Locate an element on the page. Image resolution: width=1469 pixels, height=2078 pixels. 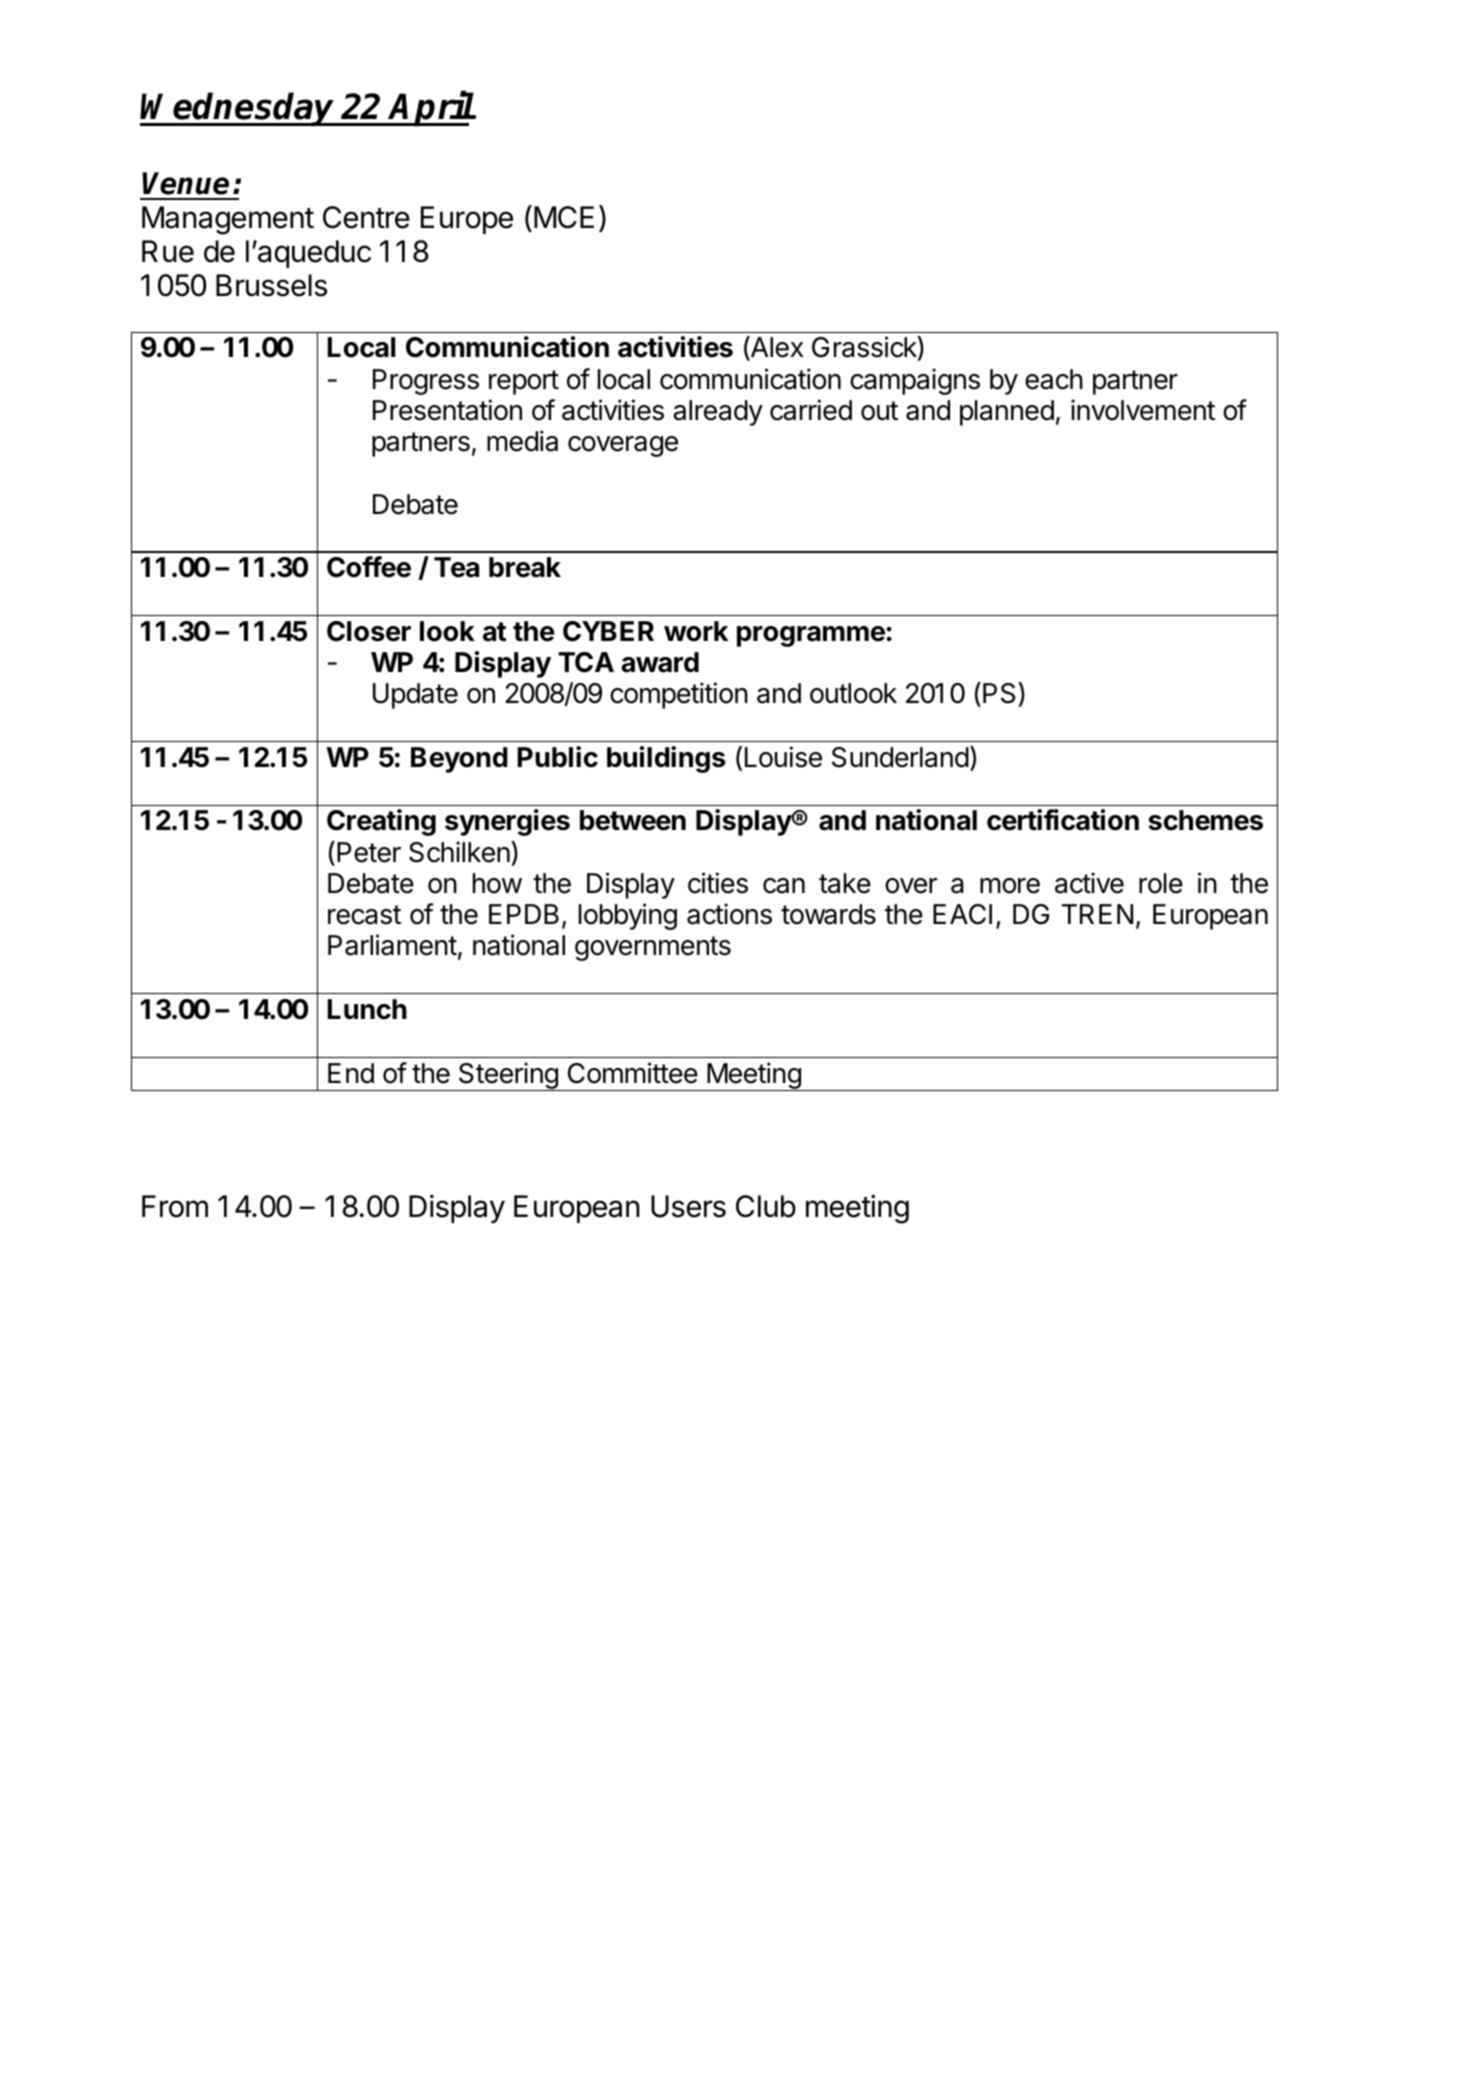
Sunderland is located at coordinates (900, 757).
